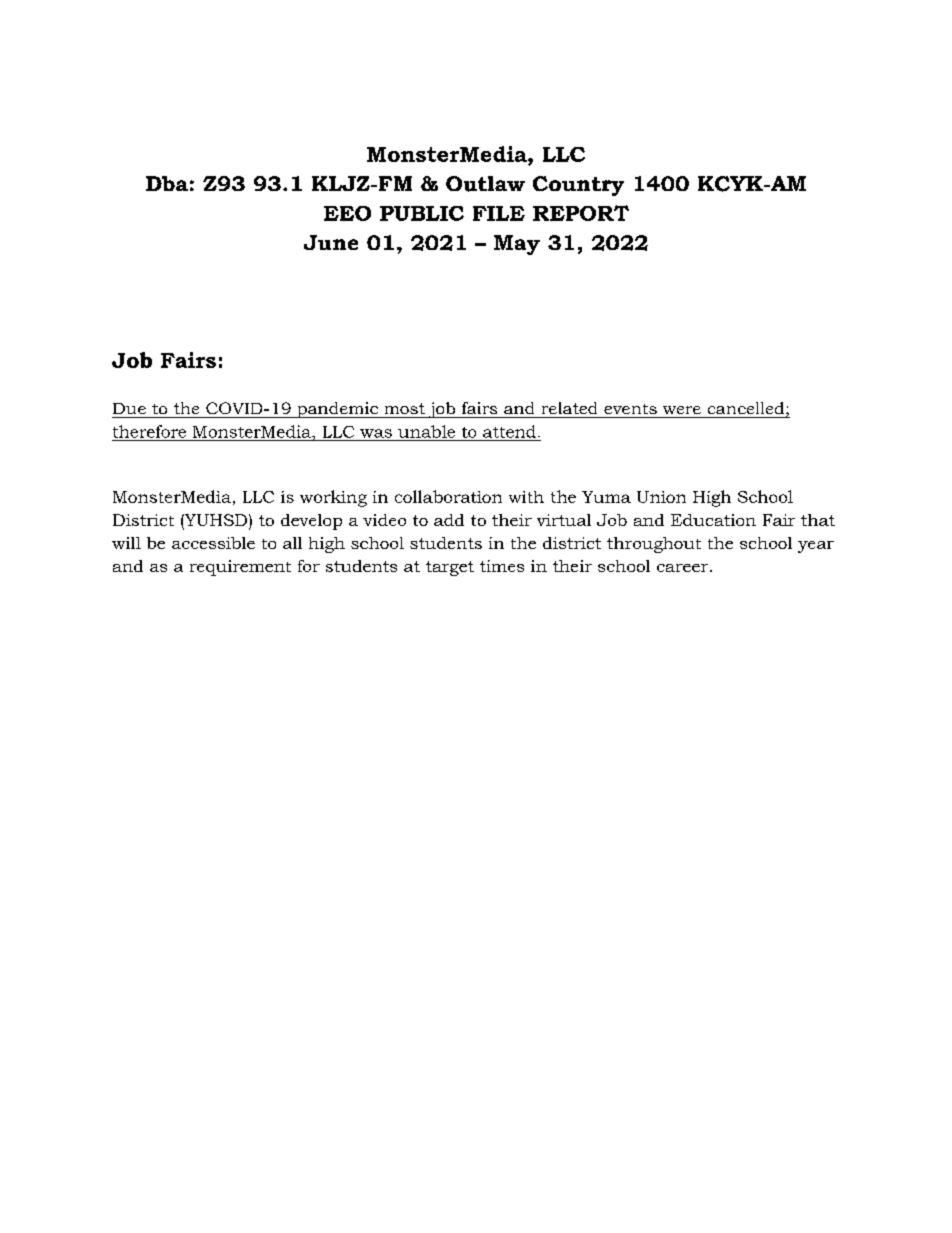 This document has height=1233, width=952. I want to click on Country, so click(578, 186).
